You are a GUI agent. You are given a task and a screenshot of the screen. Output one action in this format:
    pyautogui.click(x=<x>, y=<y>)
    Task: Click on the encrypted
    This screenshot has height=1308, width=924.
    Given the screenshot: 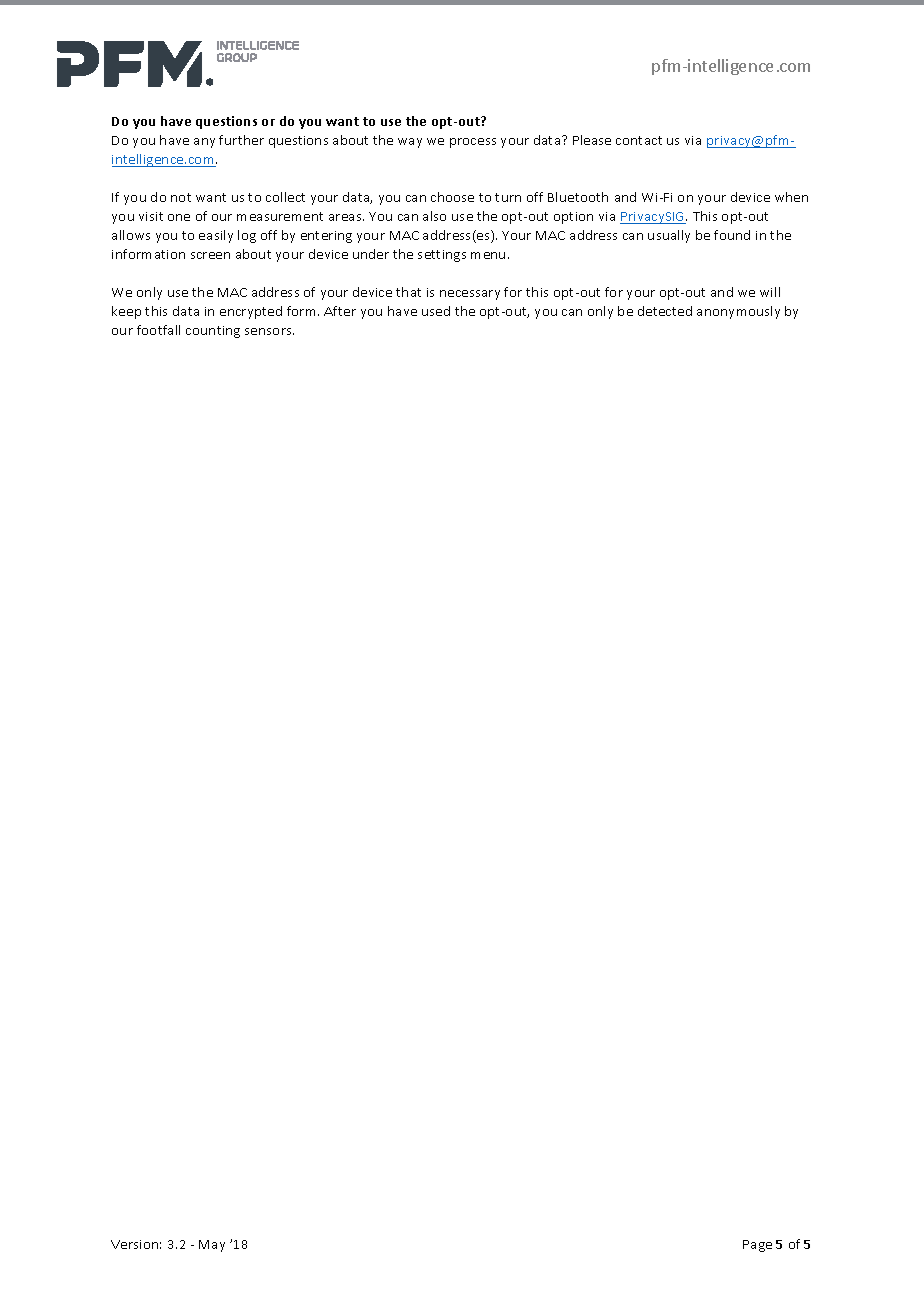 What is the action you would take?
    pyautogui.click(x=251, y=312)
